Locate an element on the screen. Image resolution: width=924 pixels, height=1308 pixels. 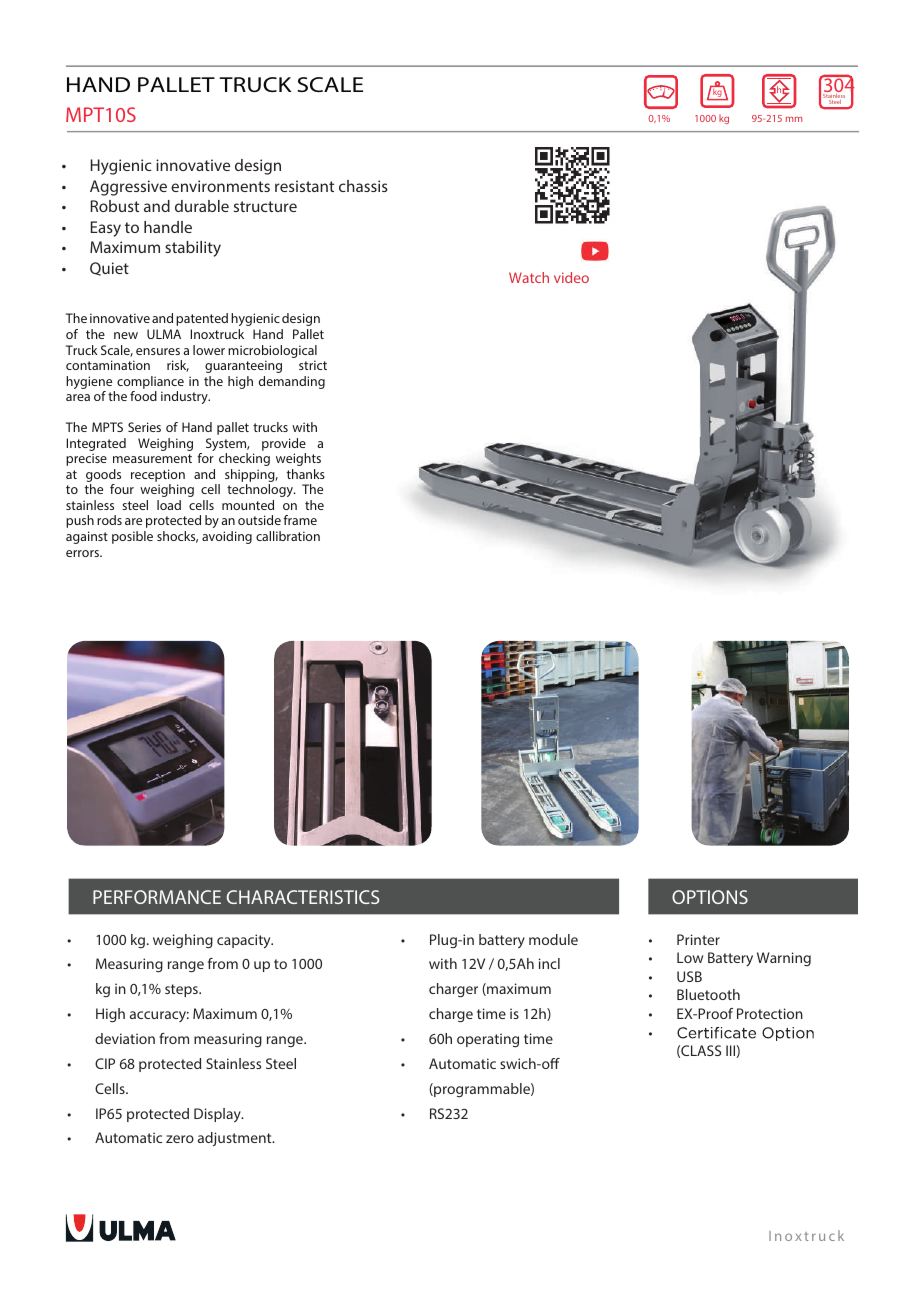
zero is located at coordinates (180, 1139).
